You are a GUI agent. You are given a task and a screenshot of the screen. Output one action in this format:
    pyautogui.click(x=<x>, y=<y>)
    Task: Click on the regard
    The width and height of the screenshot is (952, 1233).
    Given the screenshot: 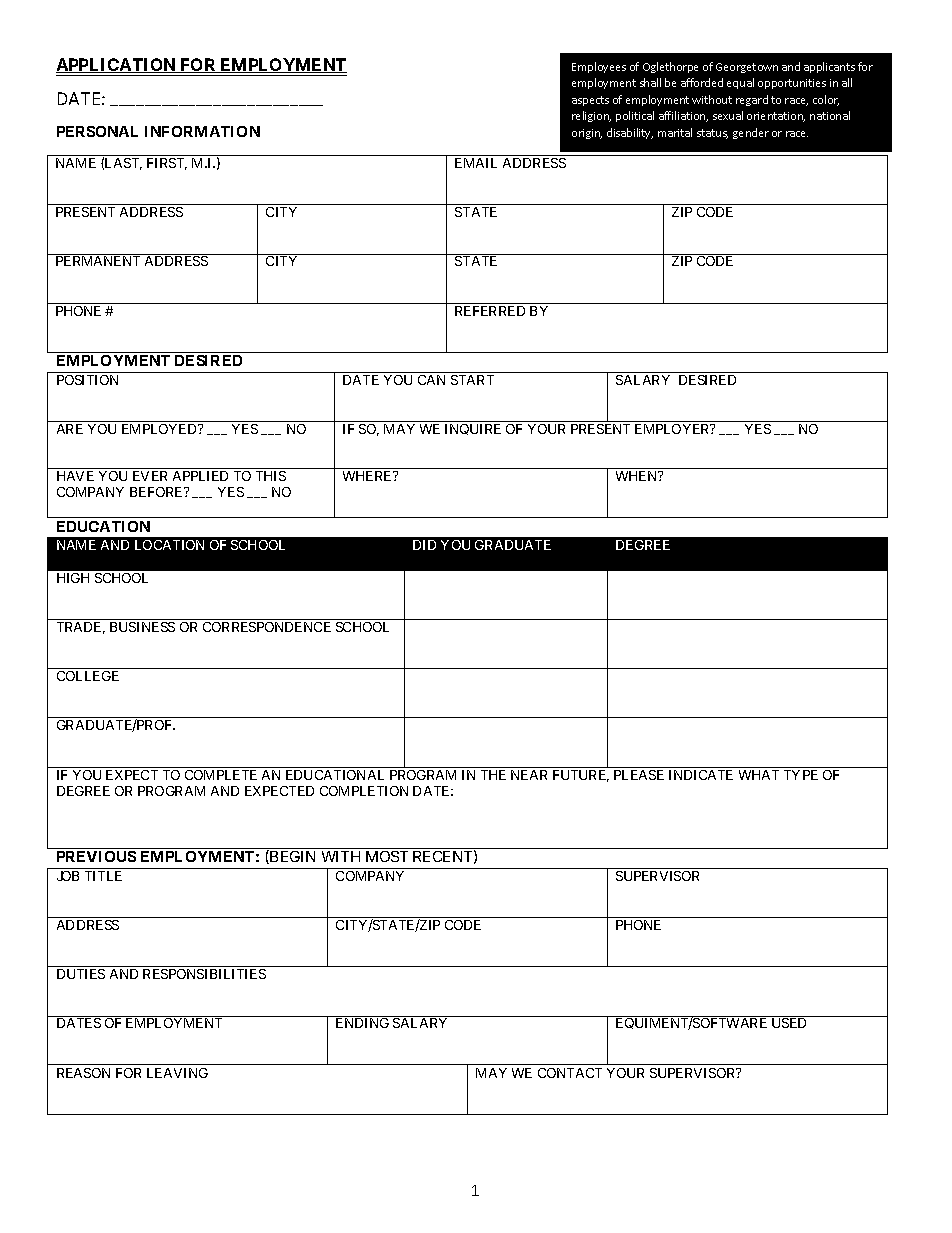 What is the action you would take?
    pyautogui.click(x=752, y=100)
